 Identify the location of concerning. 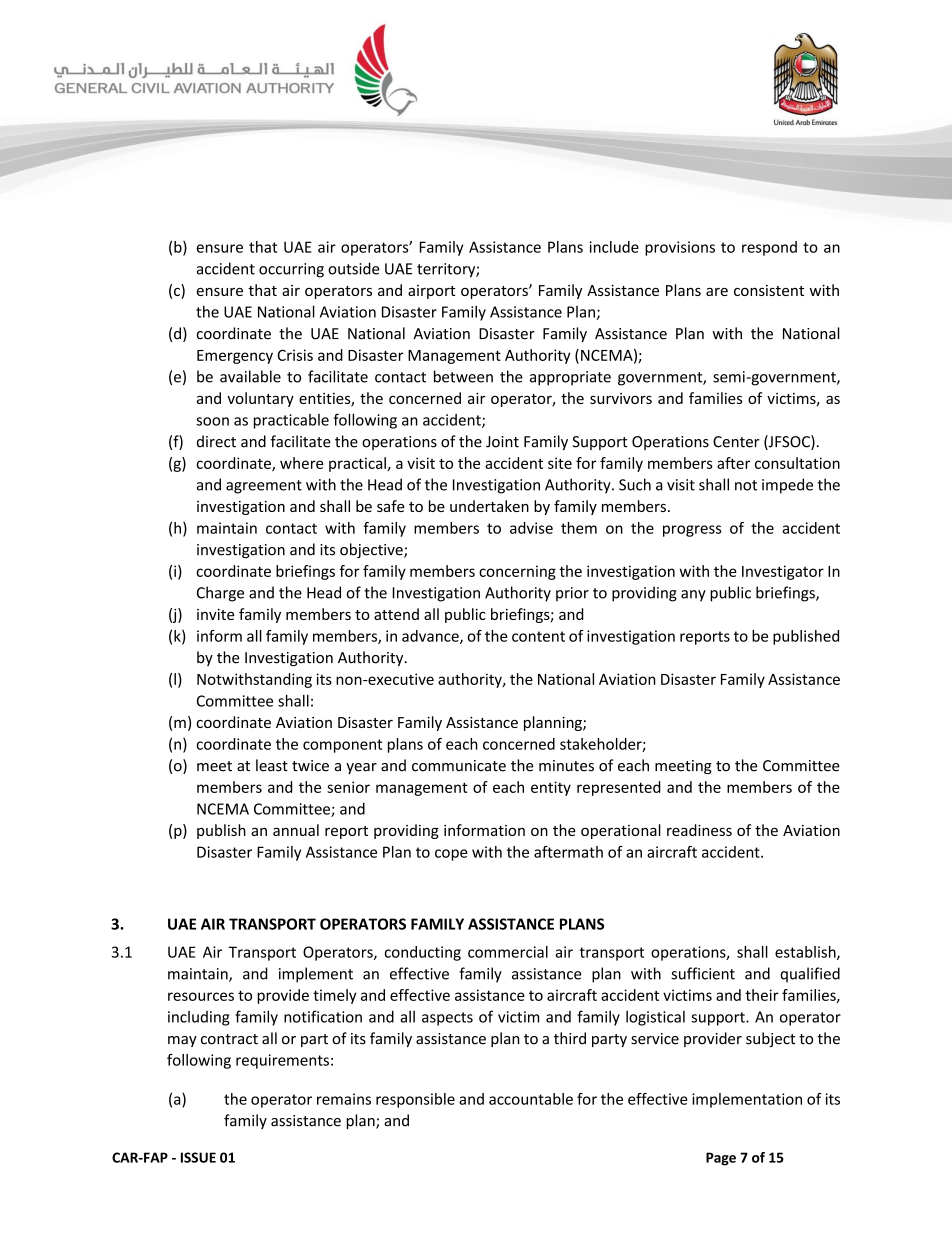
(517, 572).
